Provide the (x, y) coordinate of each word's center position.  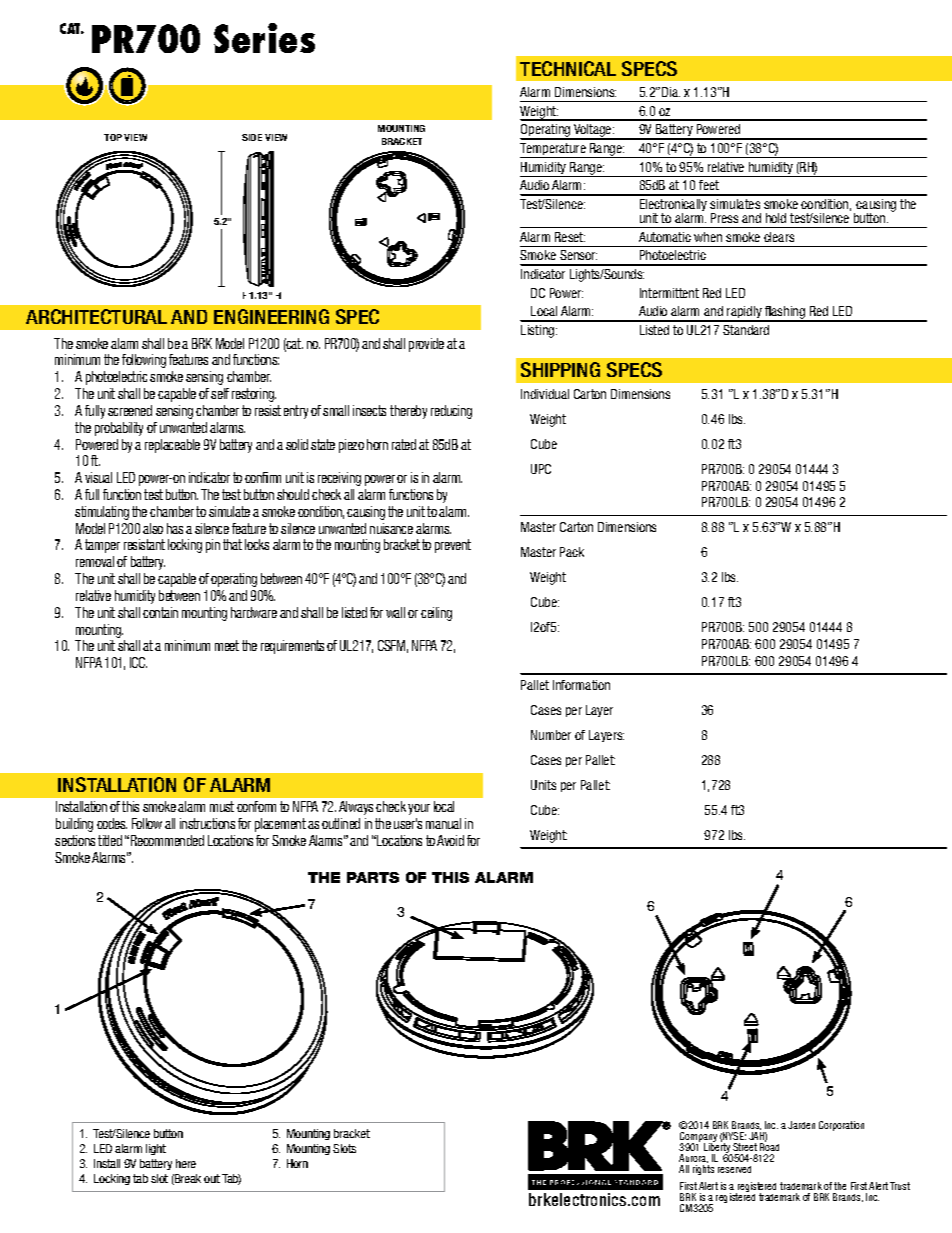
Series (264, 38)
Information (581, 685)
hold (776, 218)
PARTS (373, 877)
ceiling (436, 614)
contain (160, 612)
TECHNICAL (568, 68)
